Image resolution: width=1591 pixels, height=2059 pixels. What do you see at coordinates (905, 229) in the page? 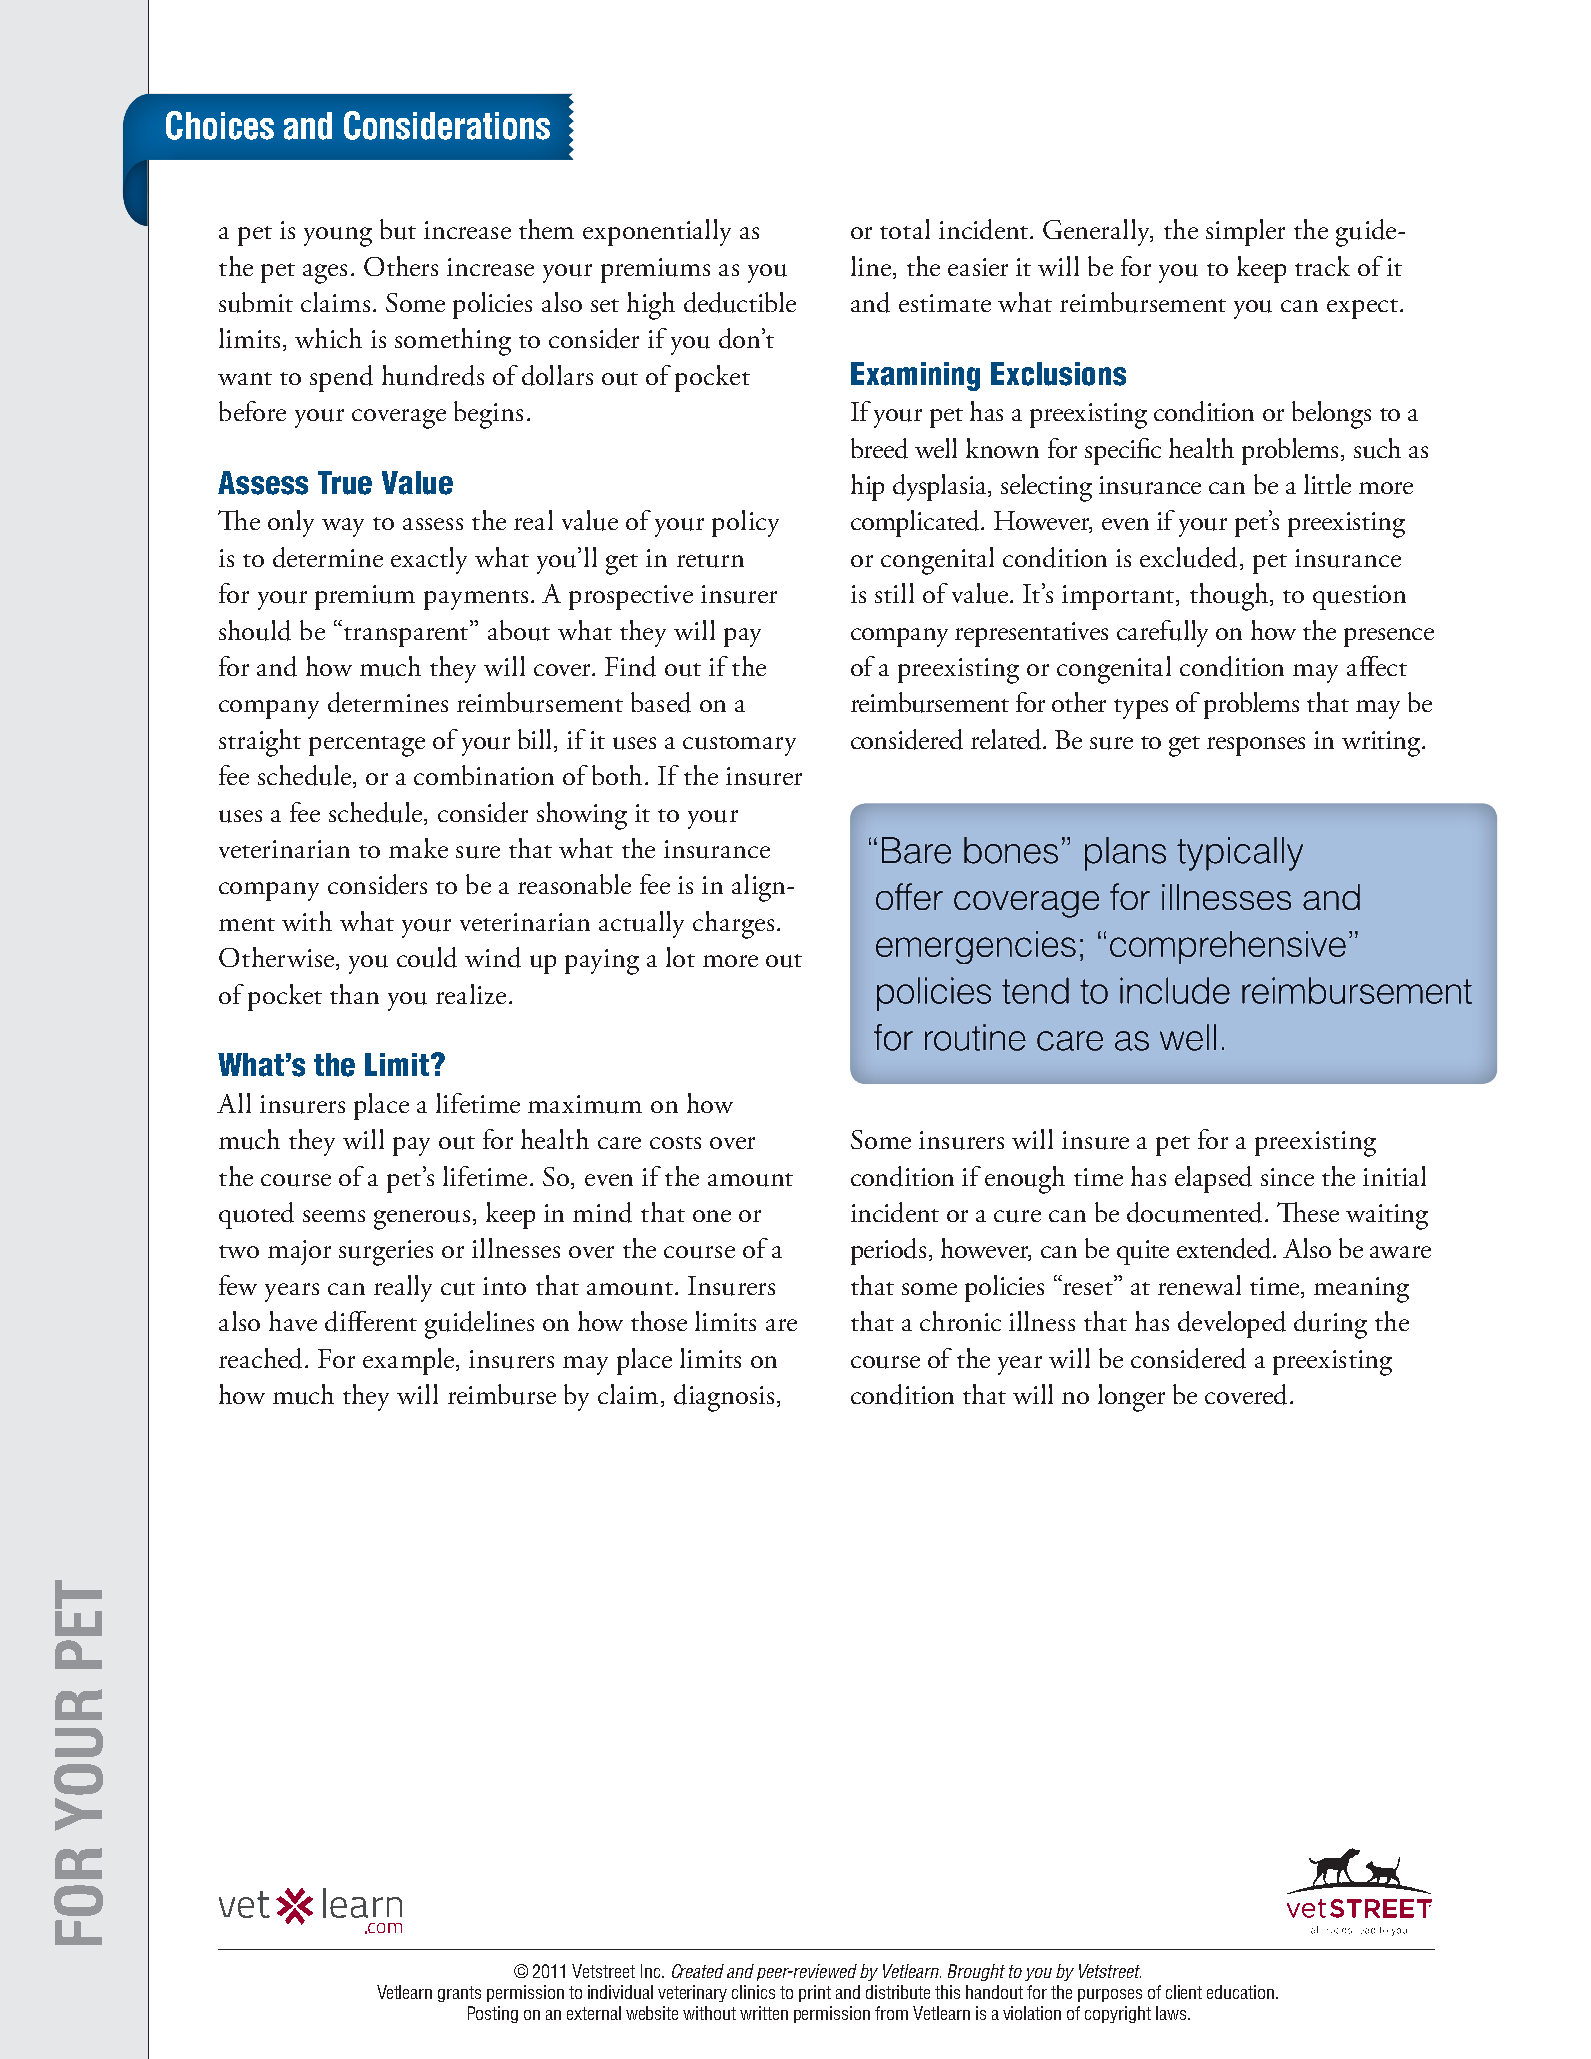
I see `total` at bounding box center [905, 229].
